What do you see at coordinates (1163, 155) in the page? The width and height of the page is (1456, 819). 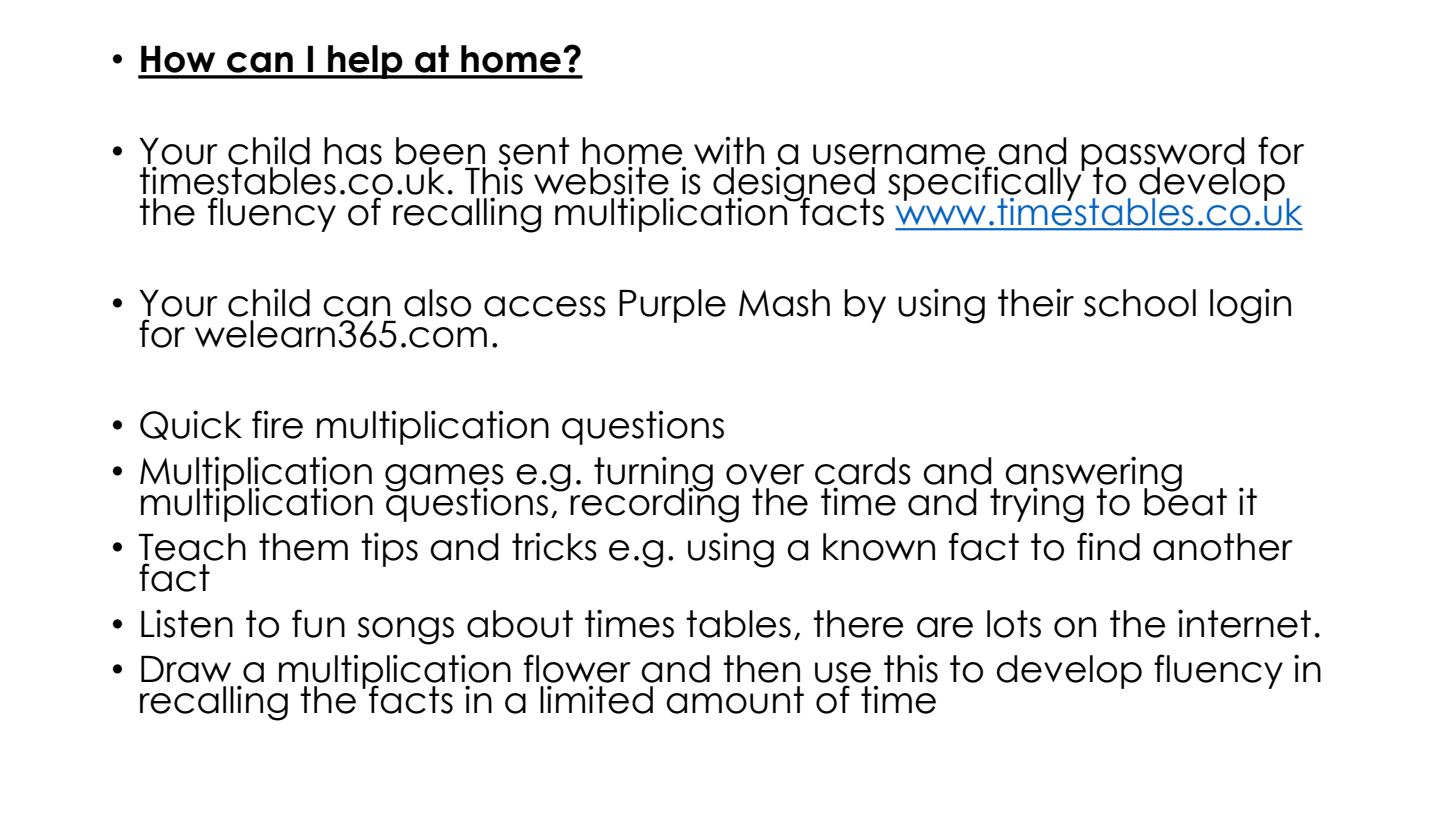 I see `password` at bounding box center [1163, 155].
